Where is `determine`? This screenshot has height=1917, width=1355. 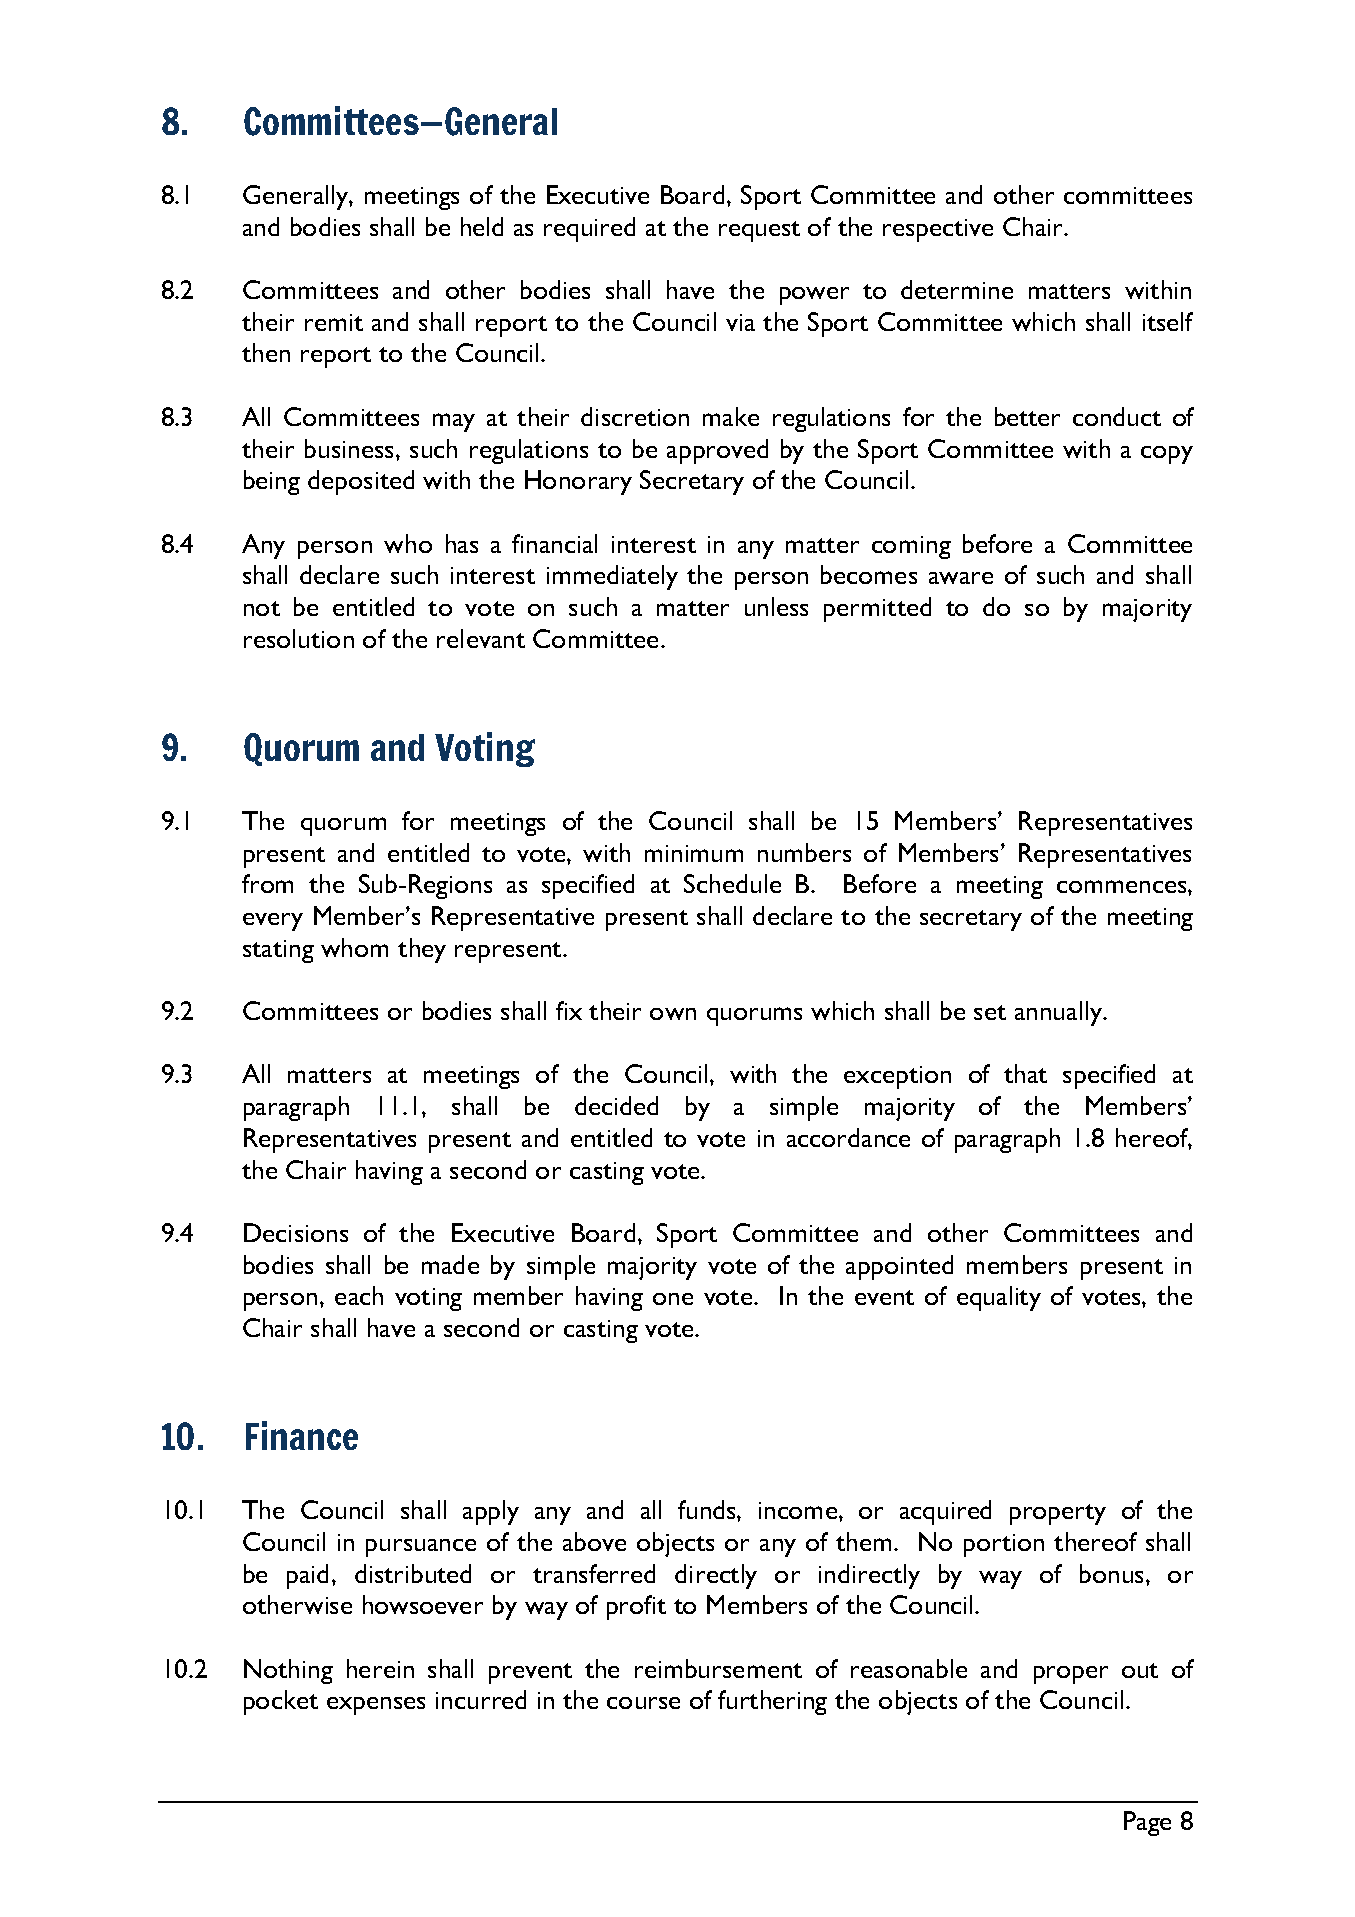
determine is located at coordinates (957, 289).
